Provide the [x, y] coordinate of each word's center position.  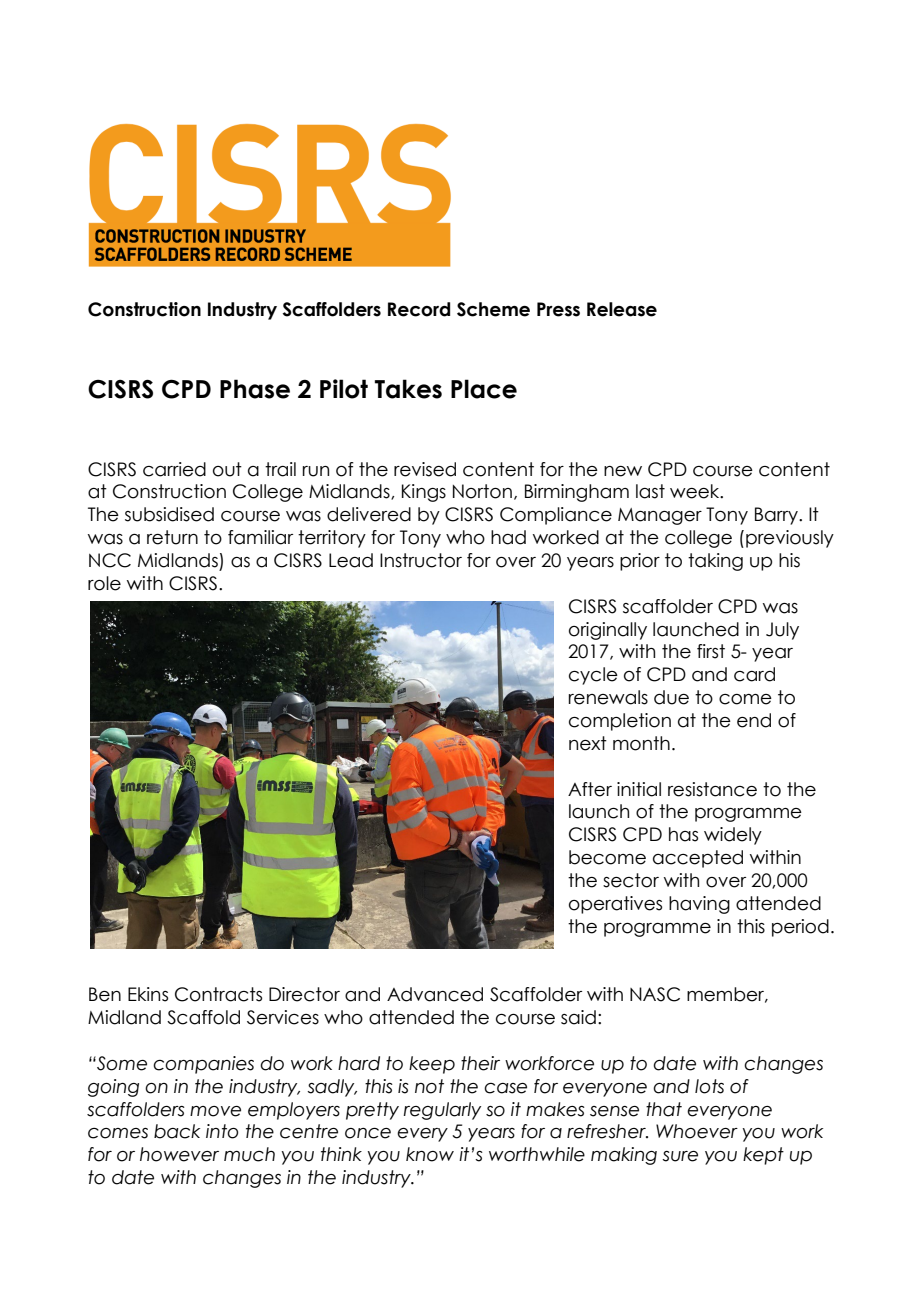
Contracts [218, 994]
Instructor [421, 560]
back [177, 1131]
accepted [698, 859]
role [104, 583]
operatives [615, 905]
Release [622, 309]
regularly [442, 1111]
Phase [255, 389]
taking [715, 562]
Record [419, 309]
